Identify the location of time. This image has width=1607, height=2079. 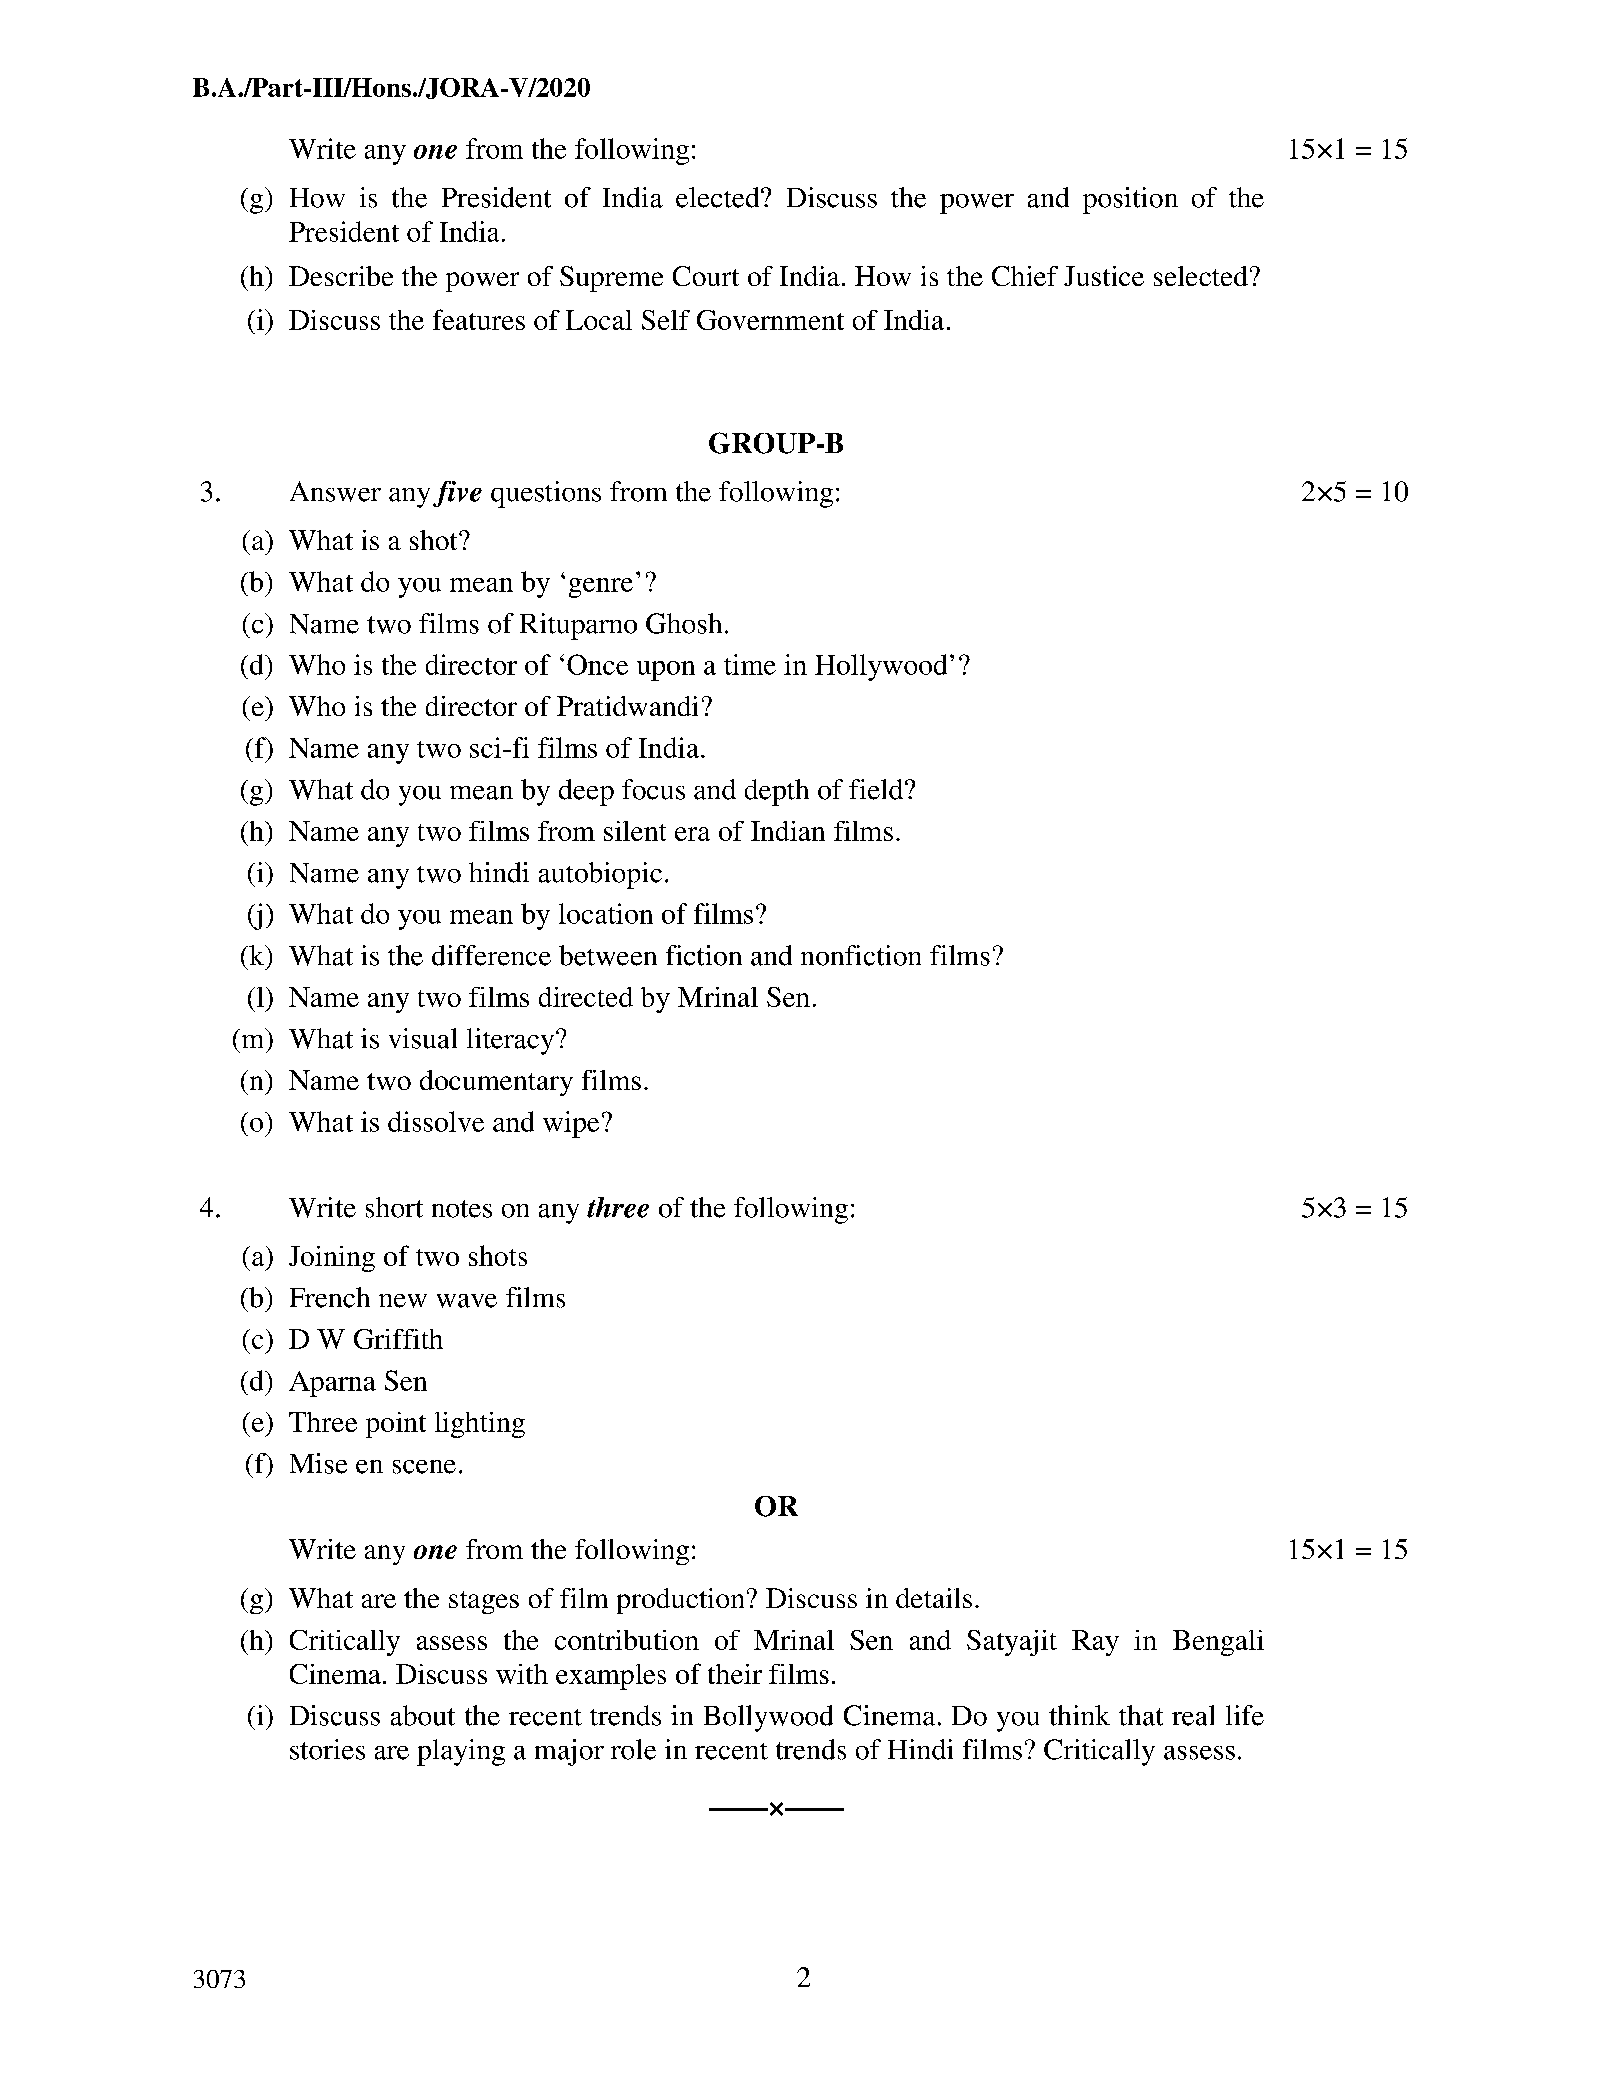
(750, 664).
